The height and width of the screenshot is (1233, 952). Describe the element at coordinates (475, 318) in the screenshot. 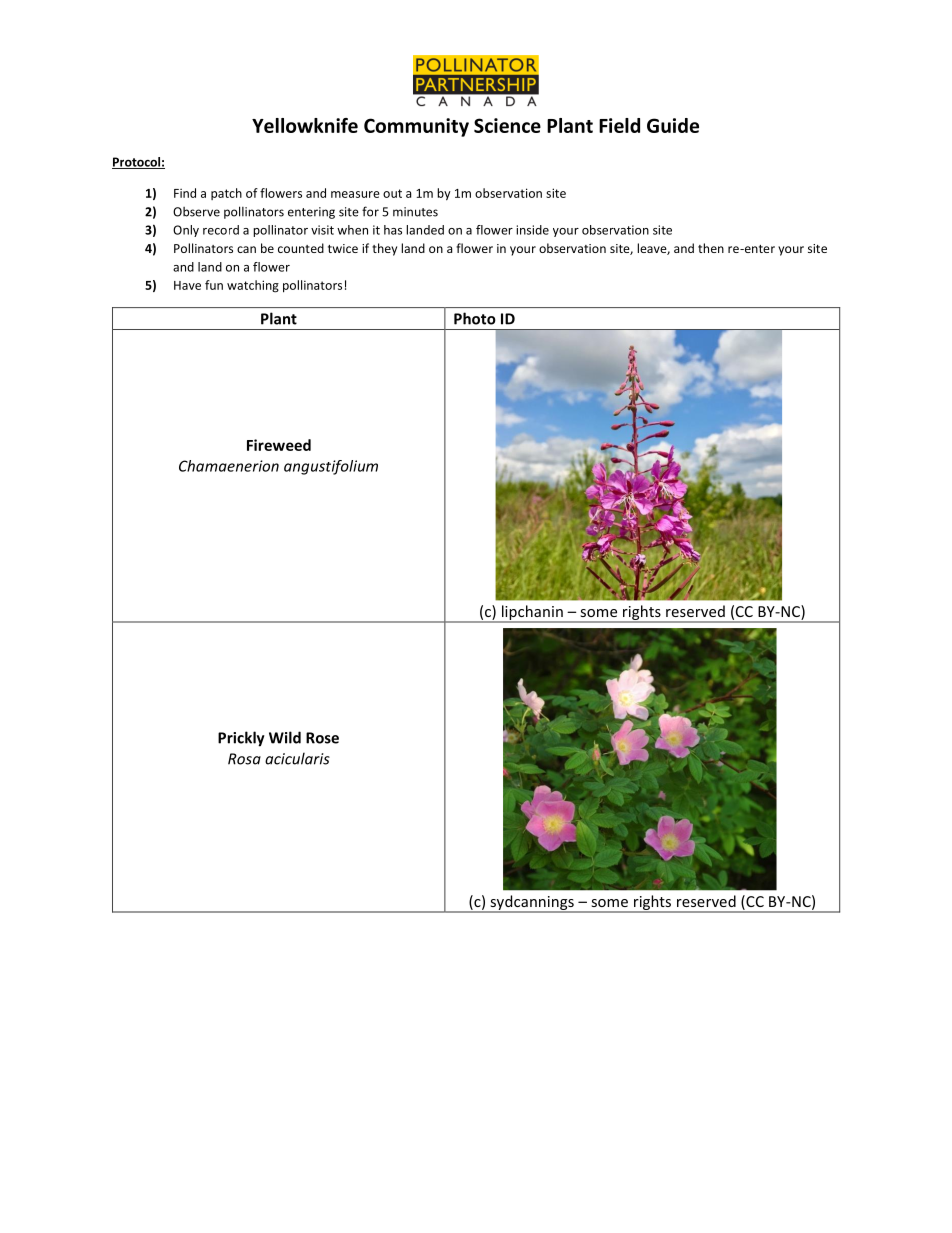

I see `Photo` at that location.
